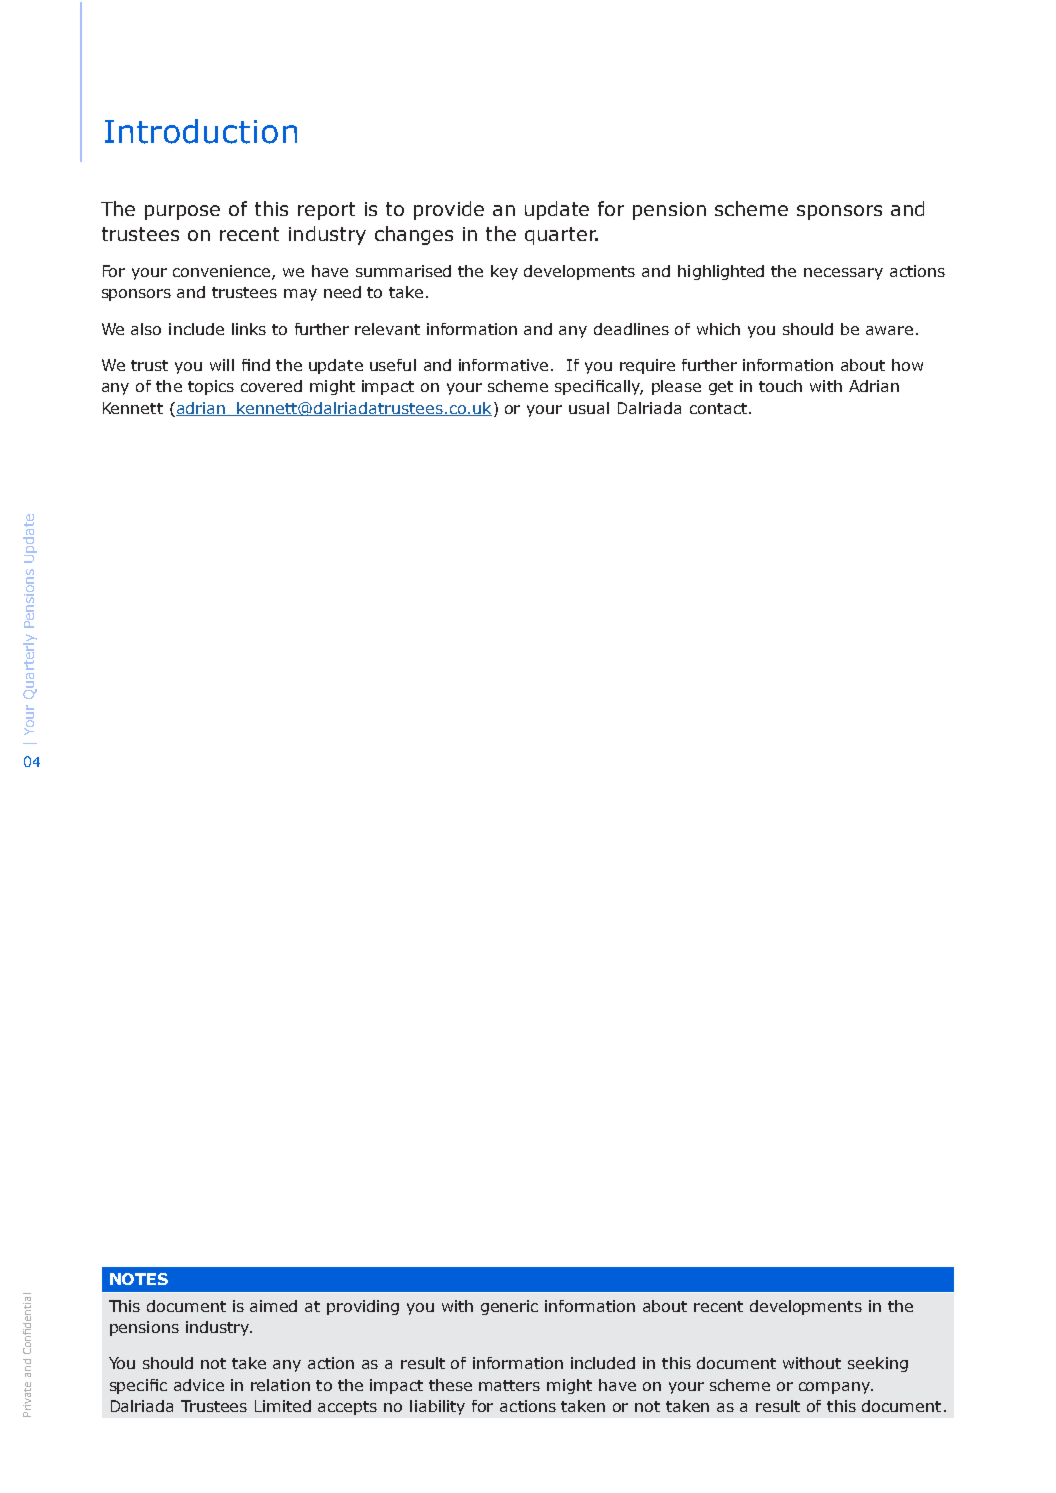 This page has height=1493, width=1056. I want to click on seeking, so click(878, 1364).
